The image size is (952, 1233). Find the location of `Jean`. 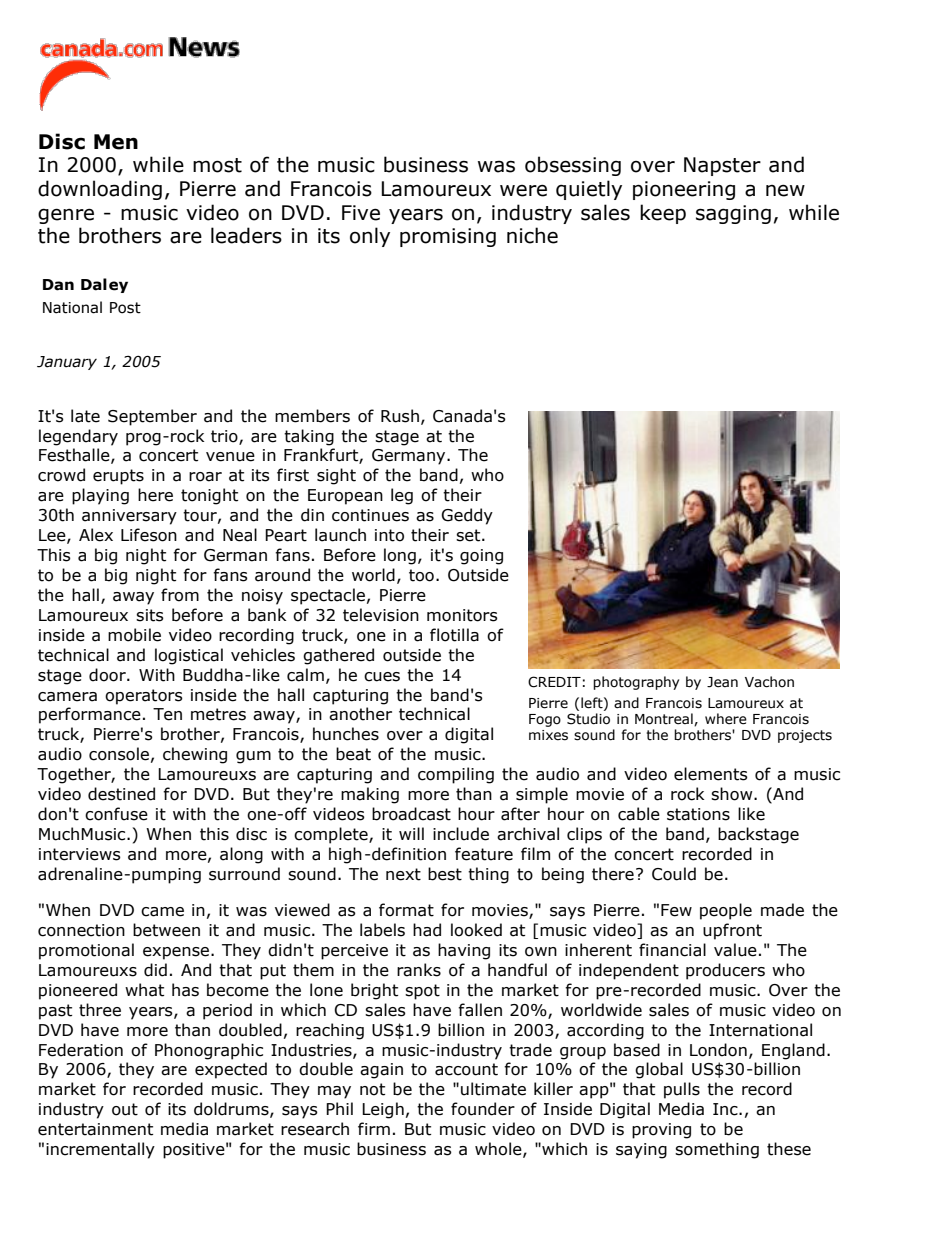

Jean is located at coordinates (722, 682).
